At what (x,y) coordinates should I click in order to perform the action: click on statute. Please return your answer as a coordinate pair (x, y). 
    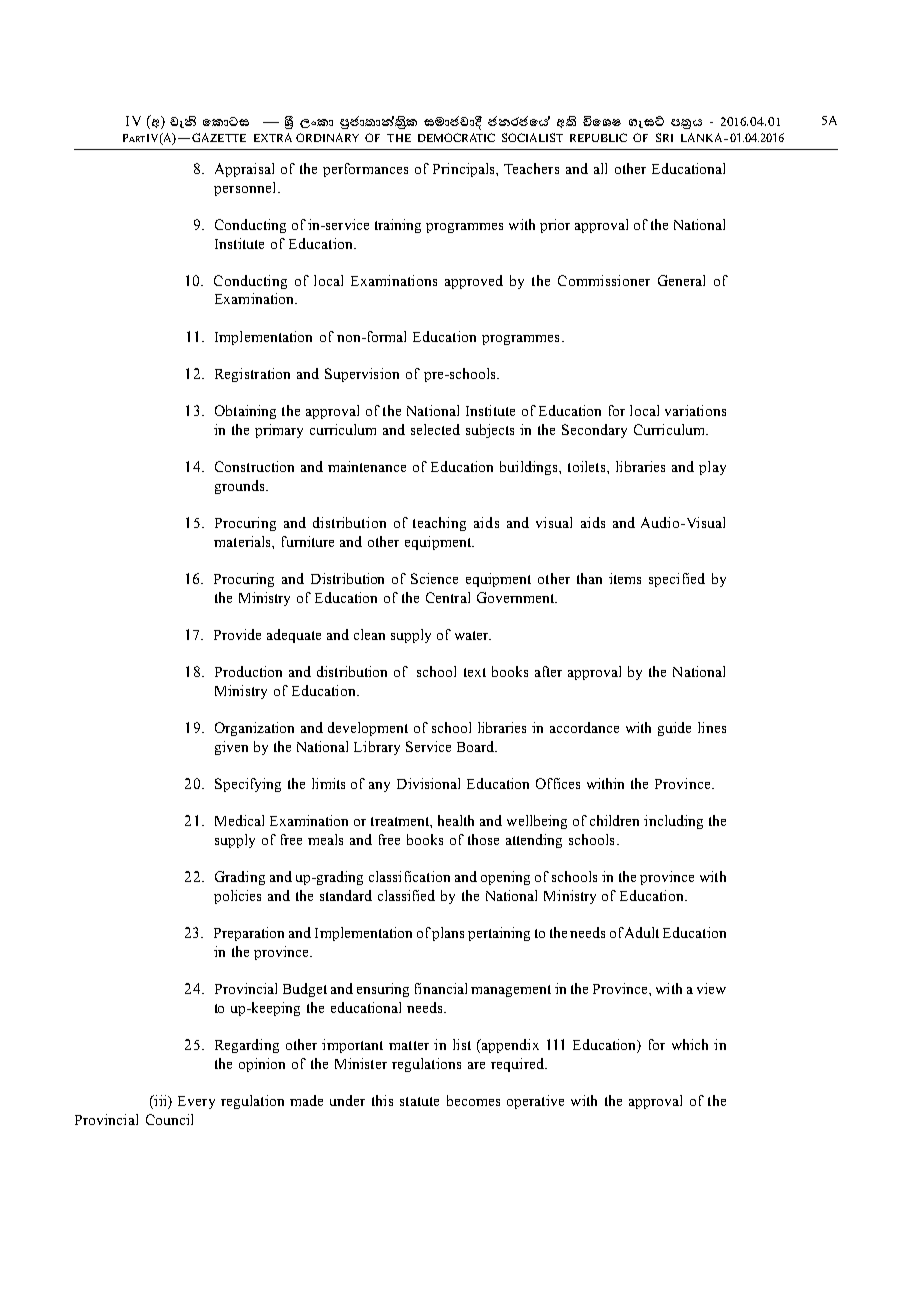
    Looking at the image, I should click on (419, 1101).
